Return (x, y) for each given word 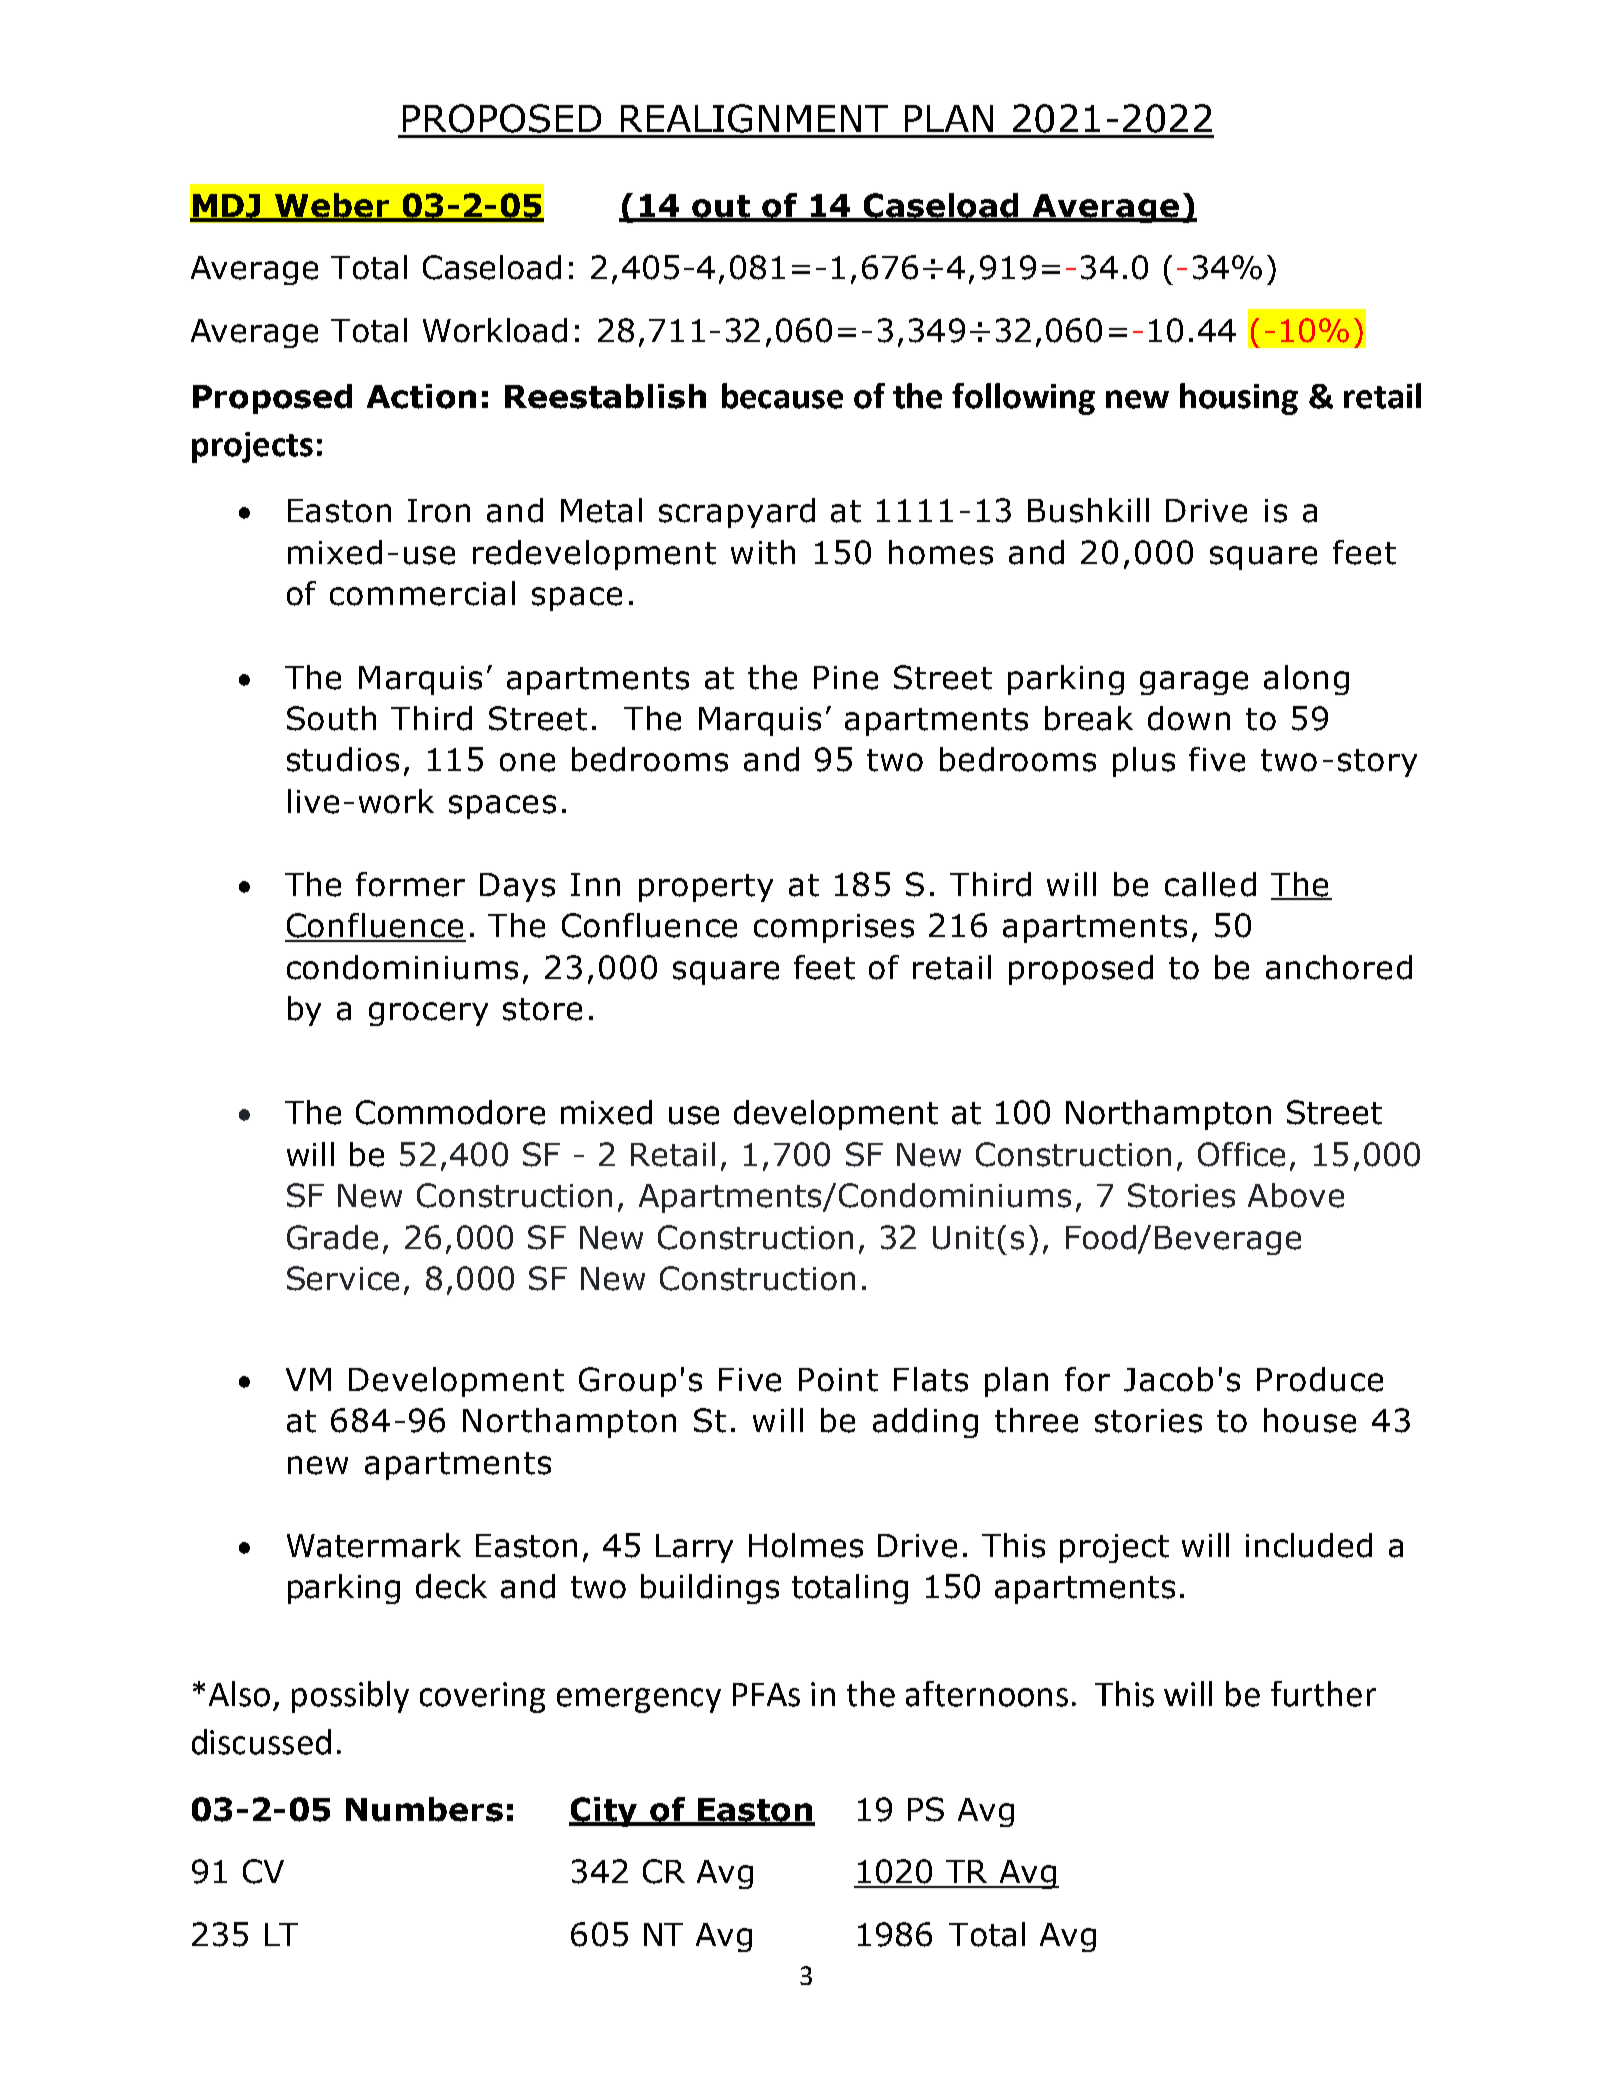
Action (421, 396)
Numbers (424, 1809)
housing (1239, 399)
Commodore (450, 1112)
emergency (639, 1700)
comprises (834, 928)
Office (1241, 1154)
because (782, 396)
